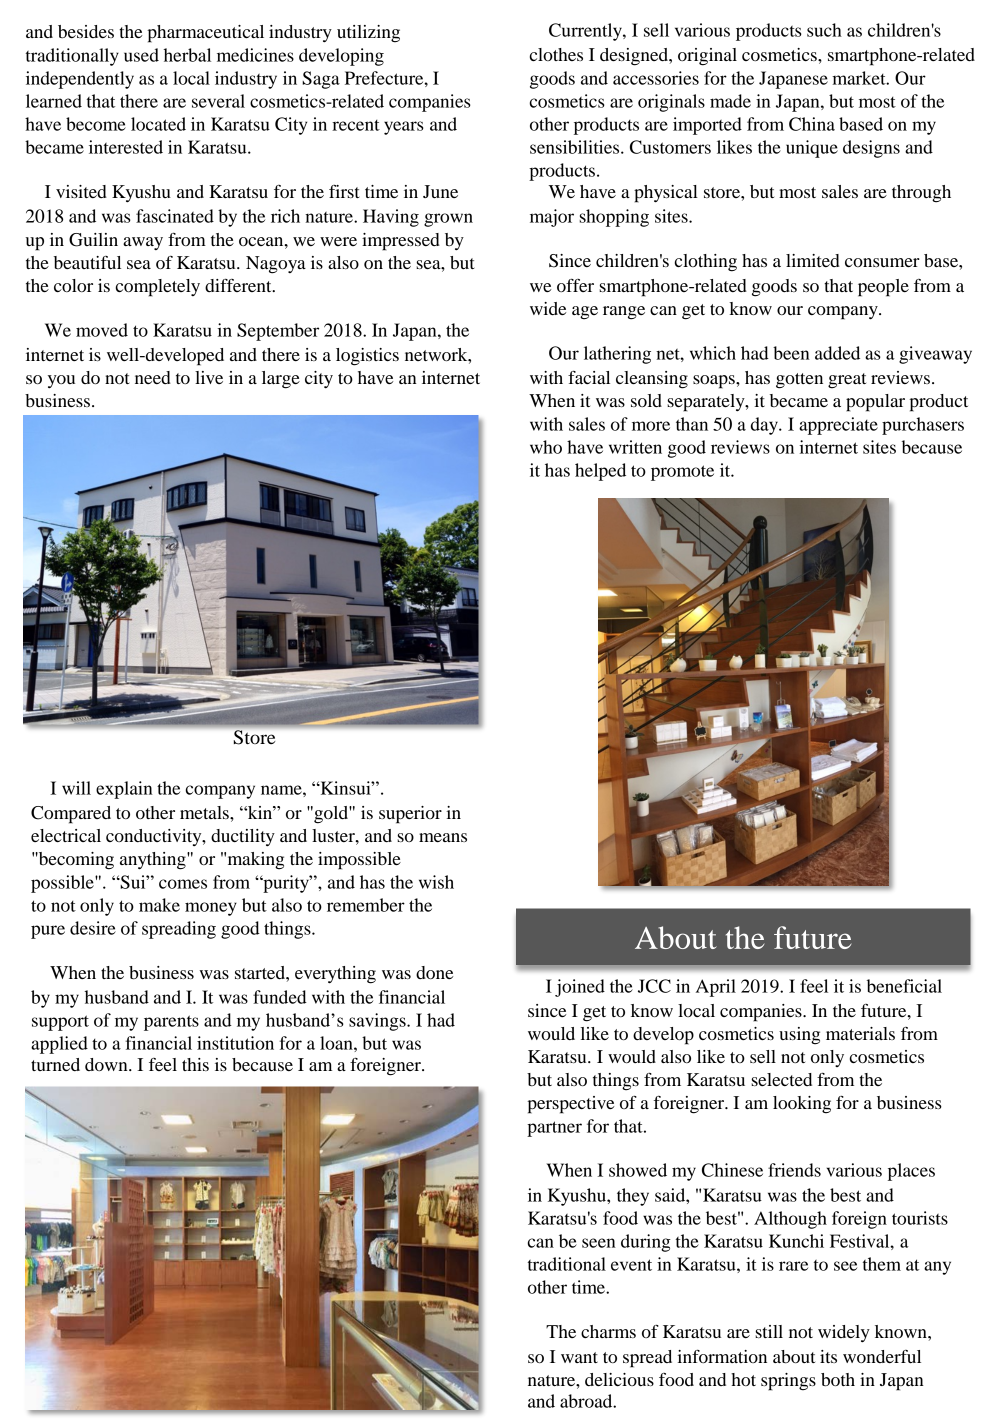  I want to click on this, so click(195, 1064).
